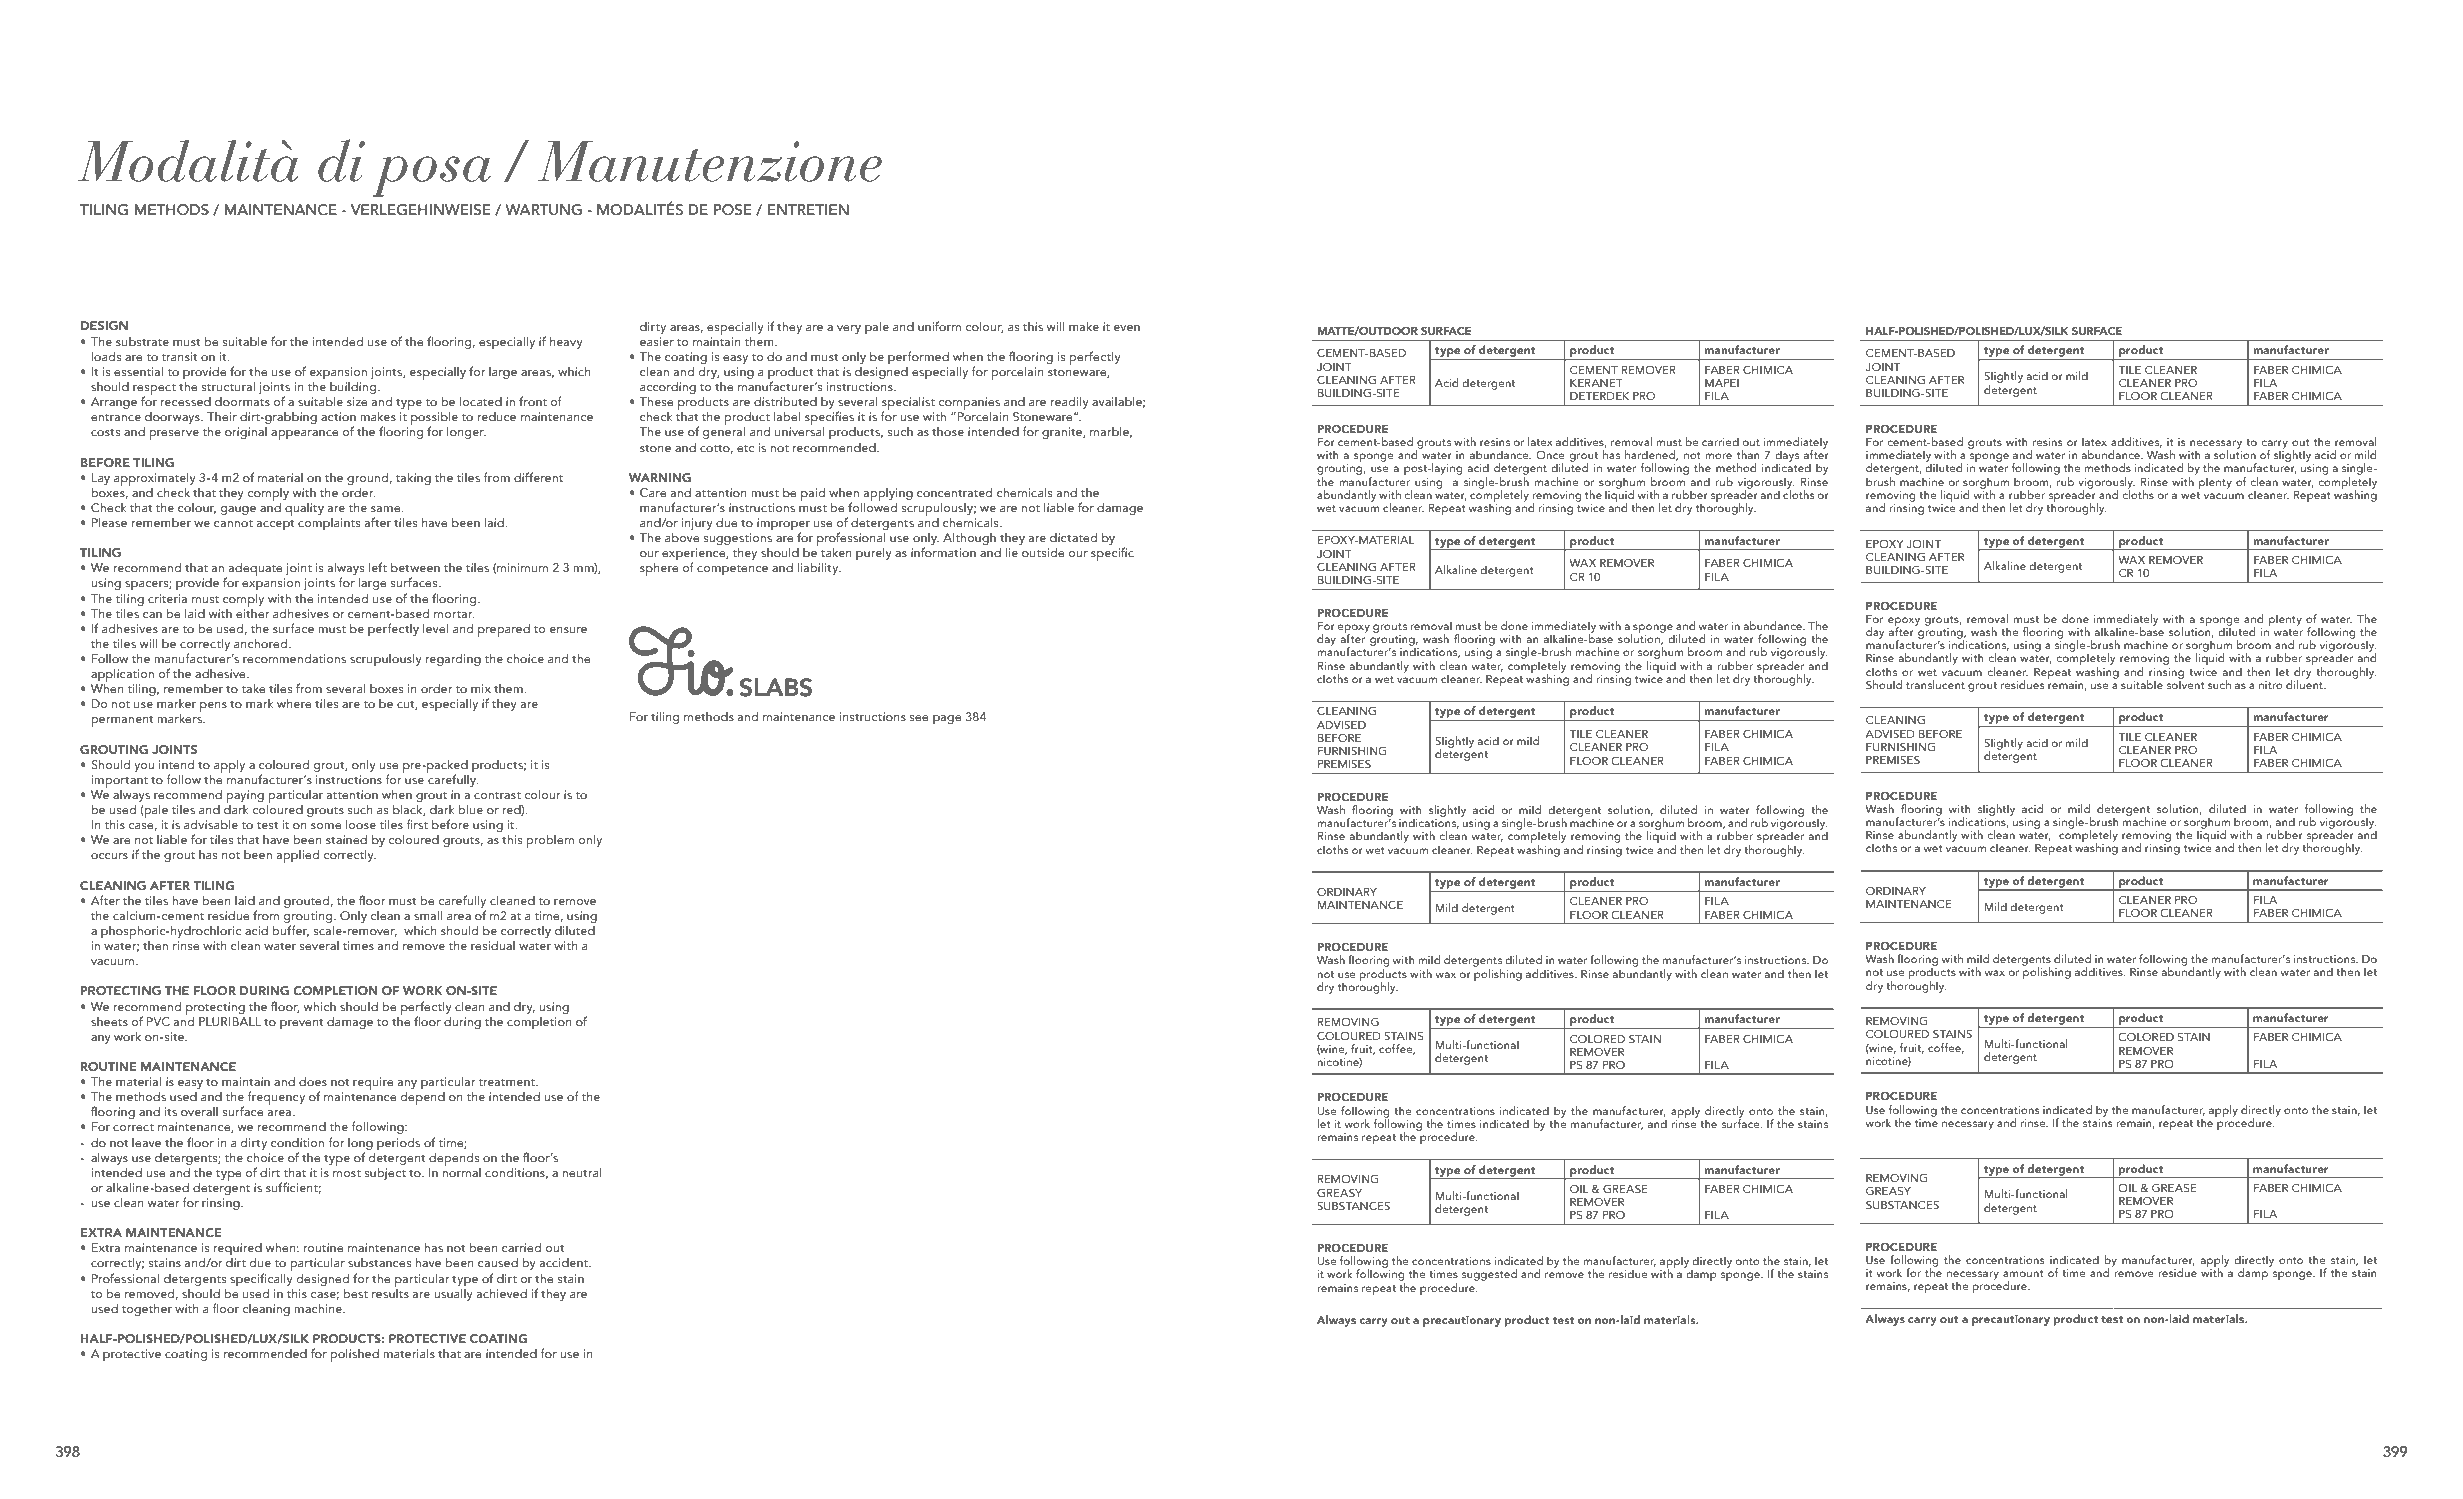 The image size is (2463, 1499). Describe the element at coordinates (733, 210) in the screenshot. I see `POSE` at that location.
